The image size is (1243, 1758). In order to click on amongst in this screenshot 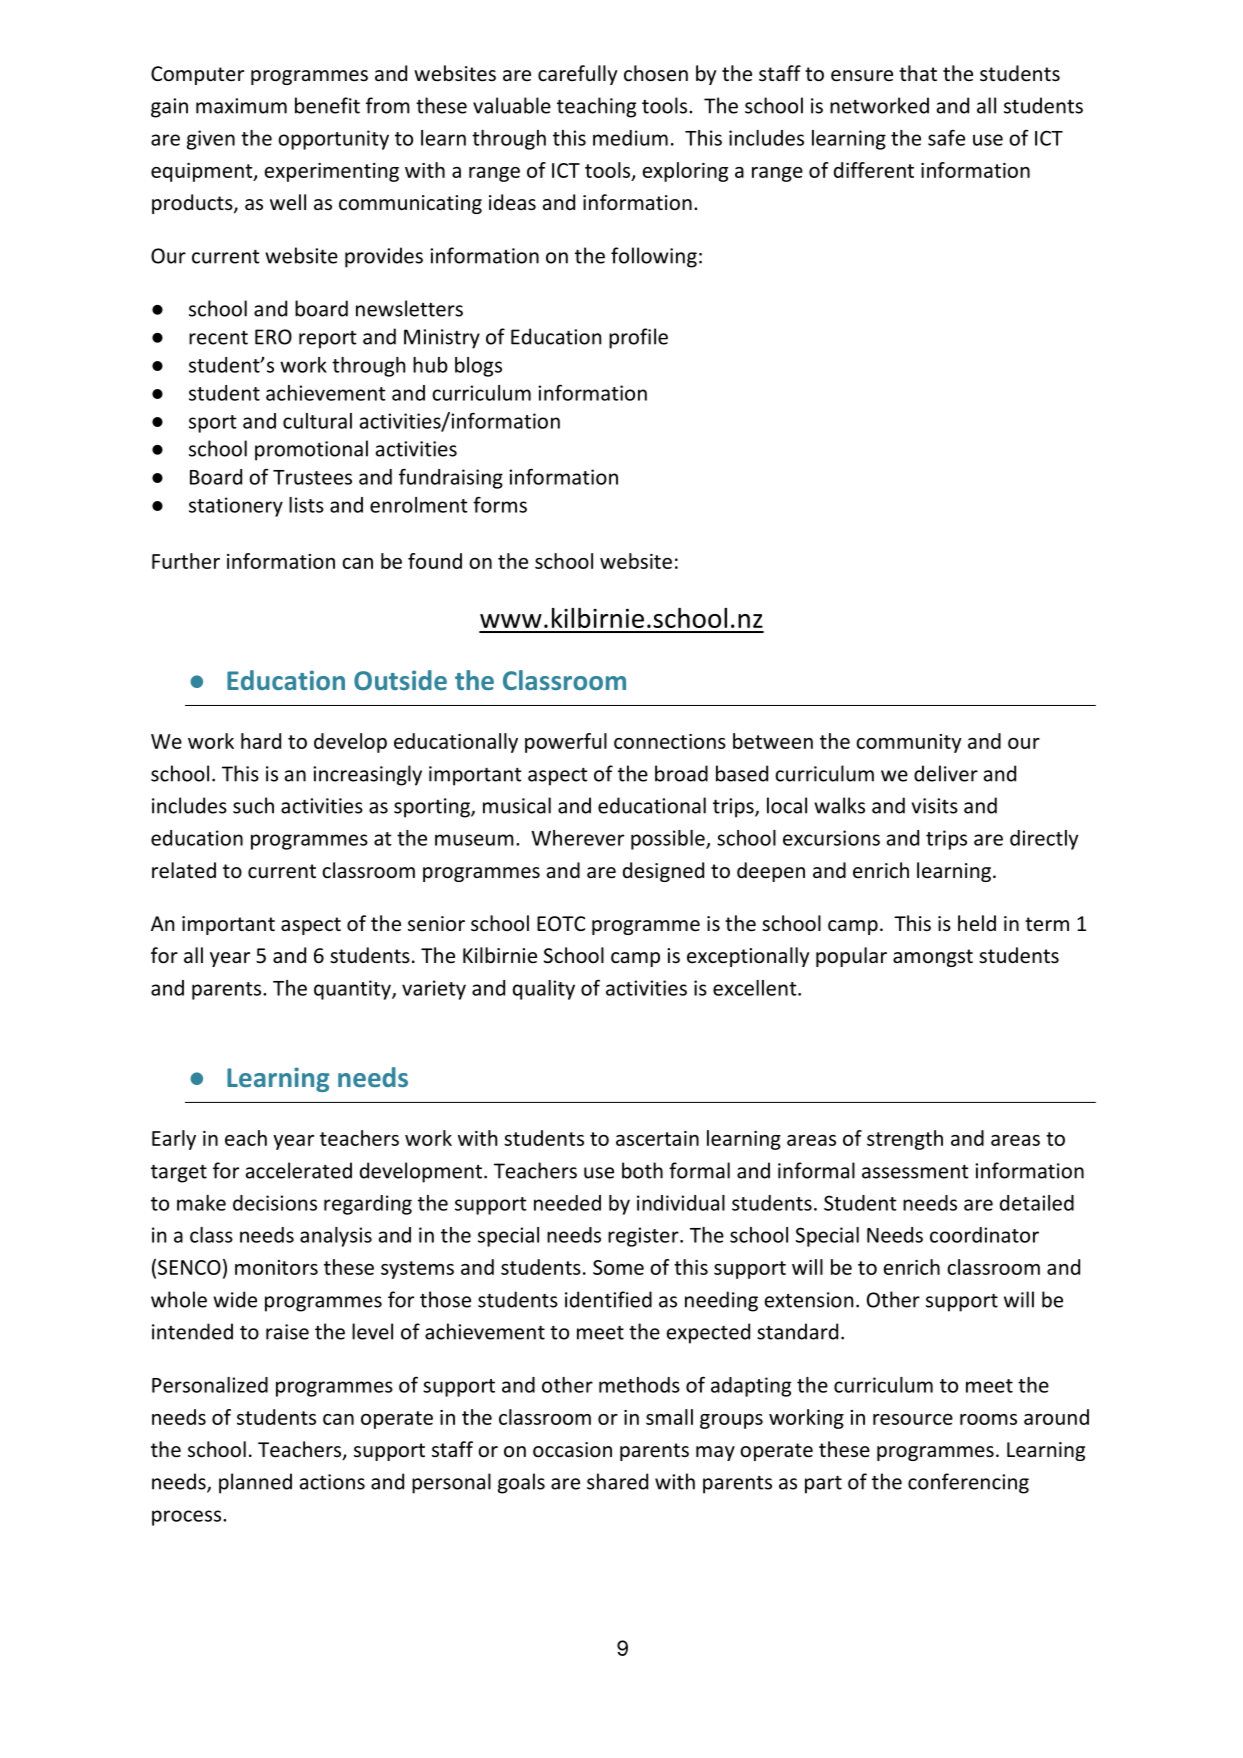, I will do `click(933, 958)`.
